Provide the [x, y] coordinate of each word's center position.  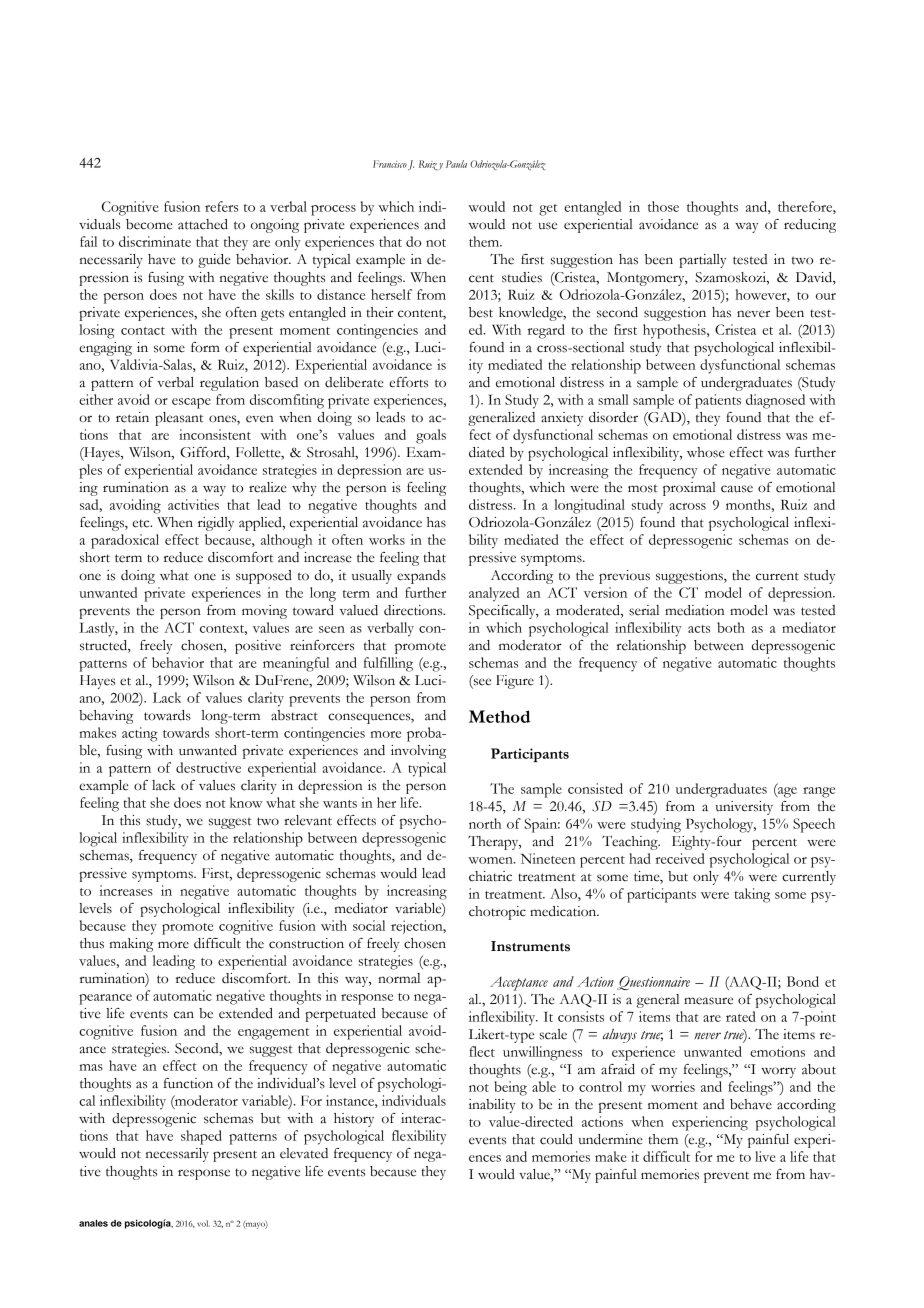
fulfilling [388, 664]
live [765, 1156]
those [663, 206]
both [731, 627]
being [510, 1088]
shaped [201, 1137]
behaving [106, 717]
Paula [456, 164]
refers [221, 206]
